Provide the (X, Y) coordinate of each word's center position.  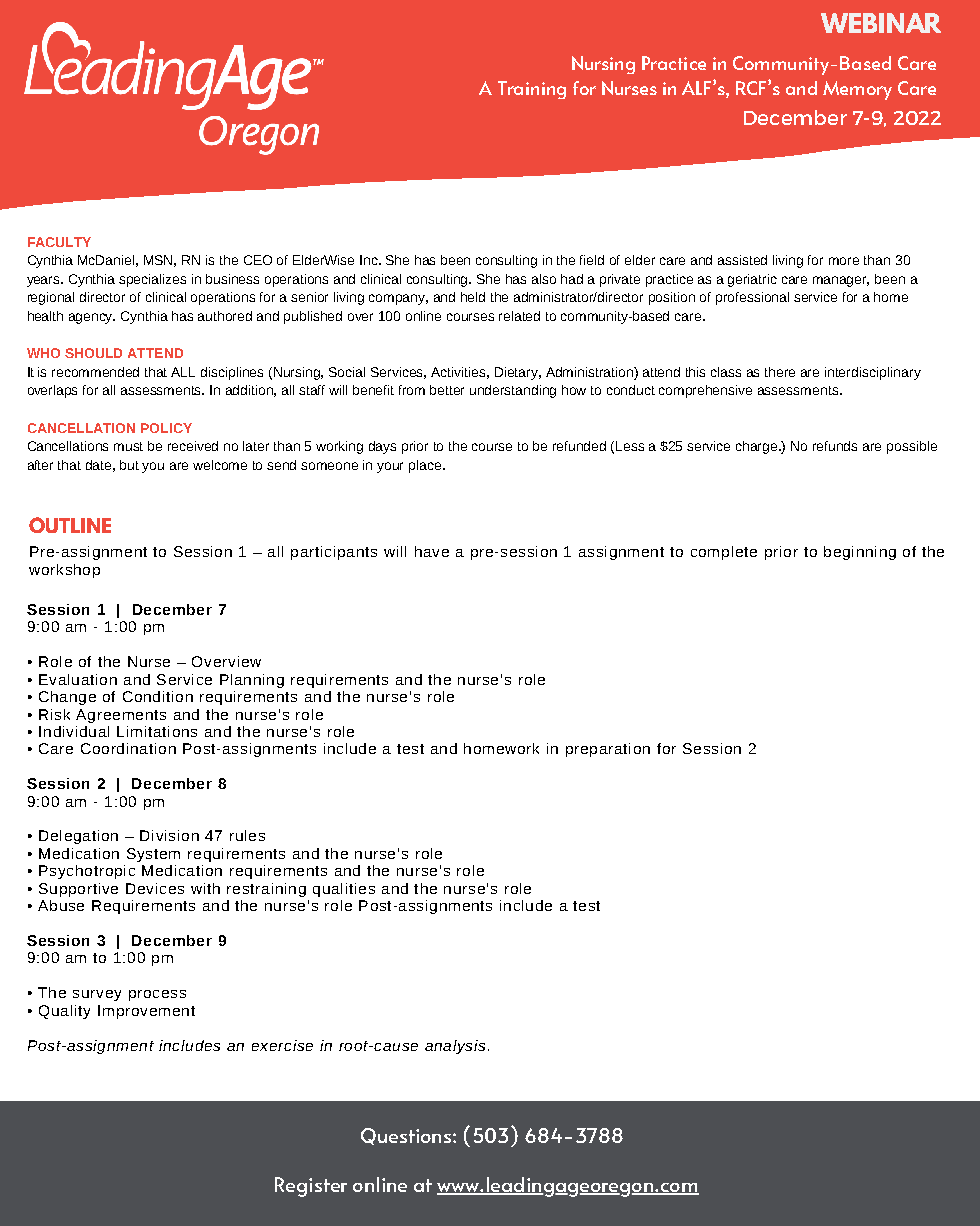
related (519, 316)
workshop (64, 571)
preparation (608, 750)
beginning (860, 553)
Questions (407, 1136)
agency (92, 318)
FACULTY (59, 242)
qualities (344, 890)
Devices (155, 888)
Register (311, 1187)
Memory (857, 90)
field (592, 260)
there (780, 372)
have (432, 551)
